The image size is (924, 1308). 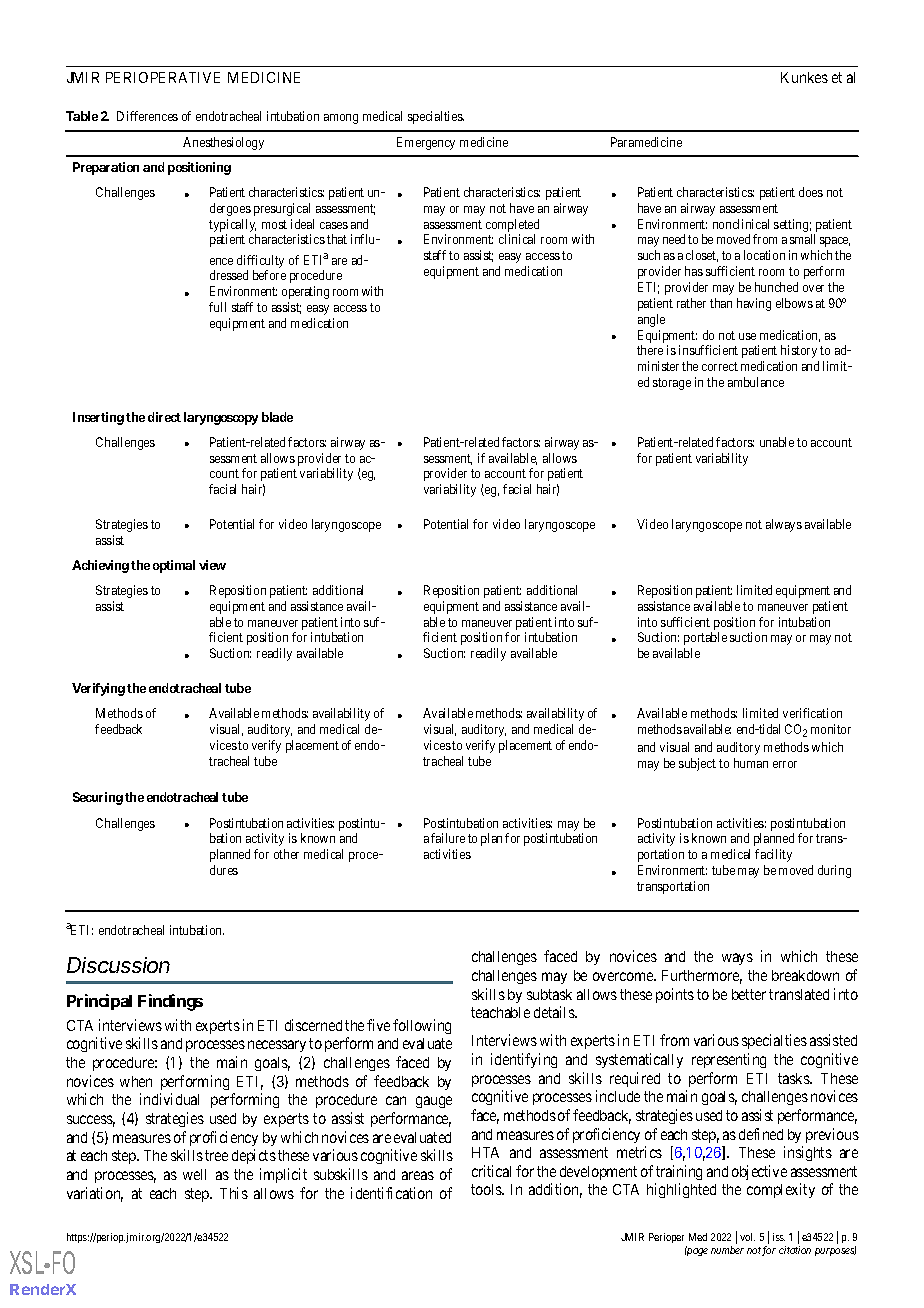 I want to click on verification, so click(x=812, y=713).
